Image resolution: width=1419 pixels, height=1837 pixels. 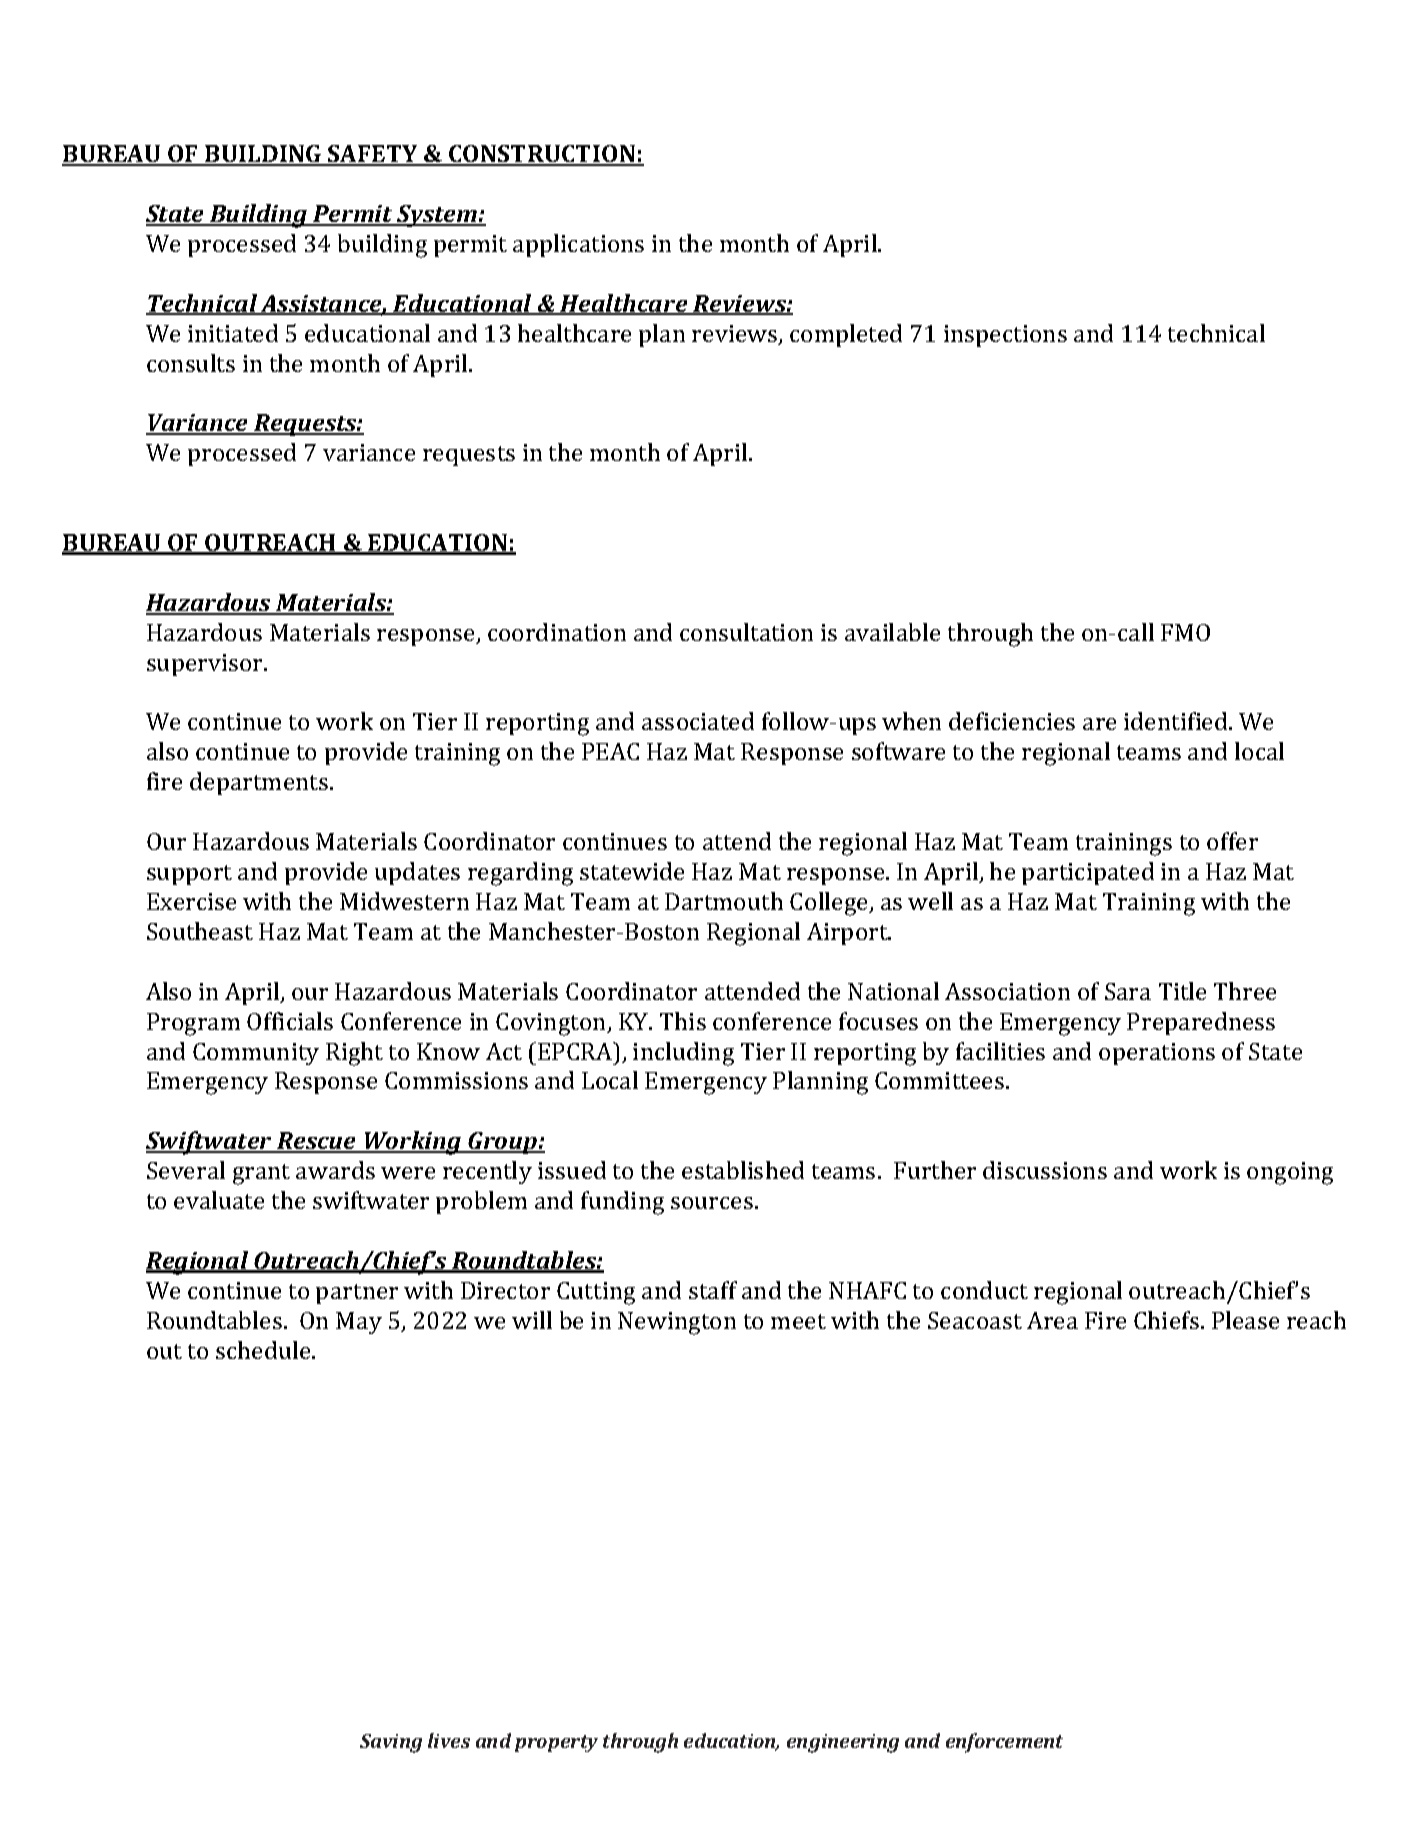 I want to click on staff, so click(x=713, y=1290).
